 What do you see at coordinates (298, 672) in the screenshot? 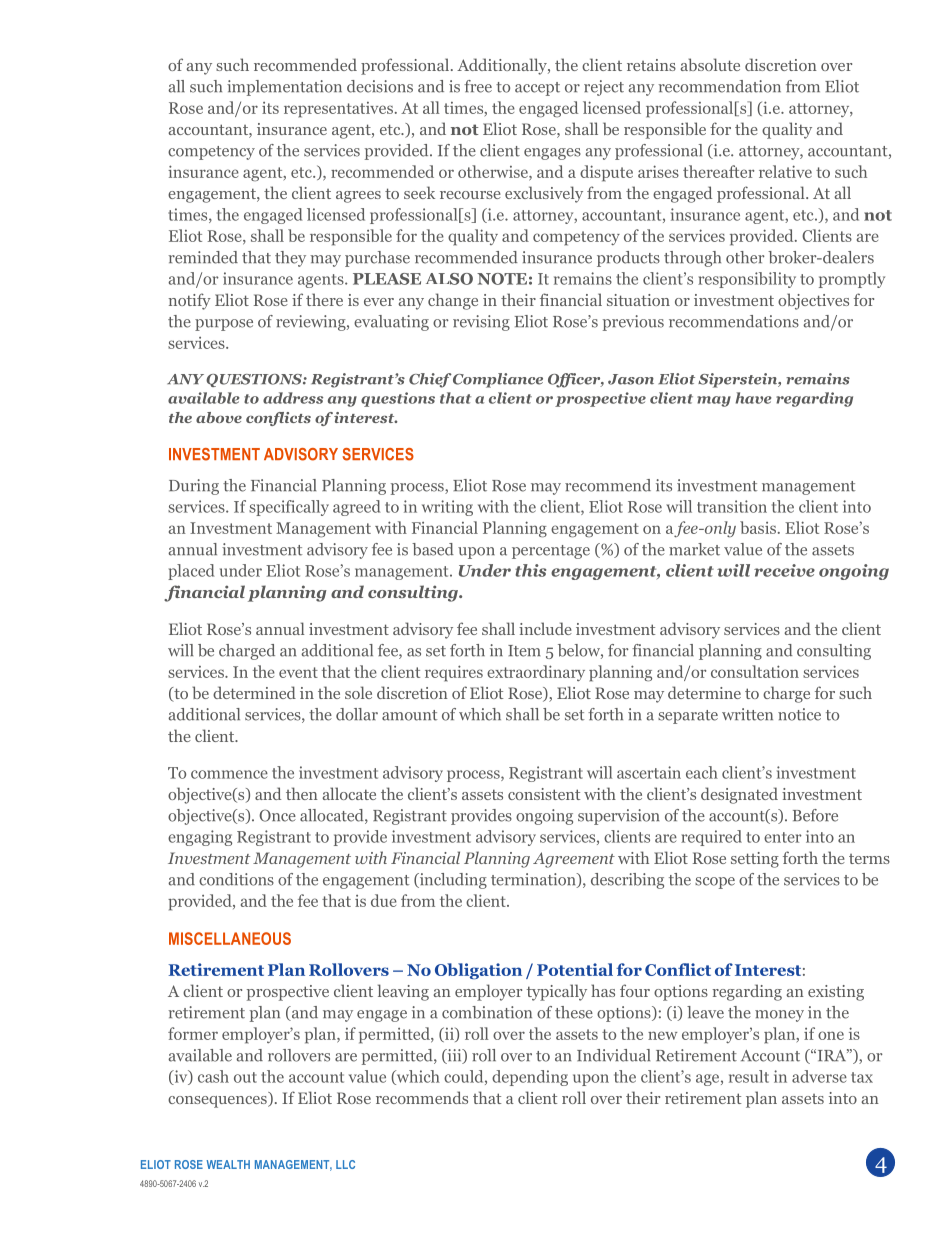
I see `event` at bounding box center [298, 672].
